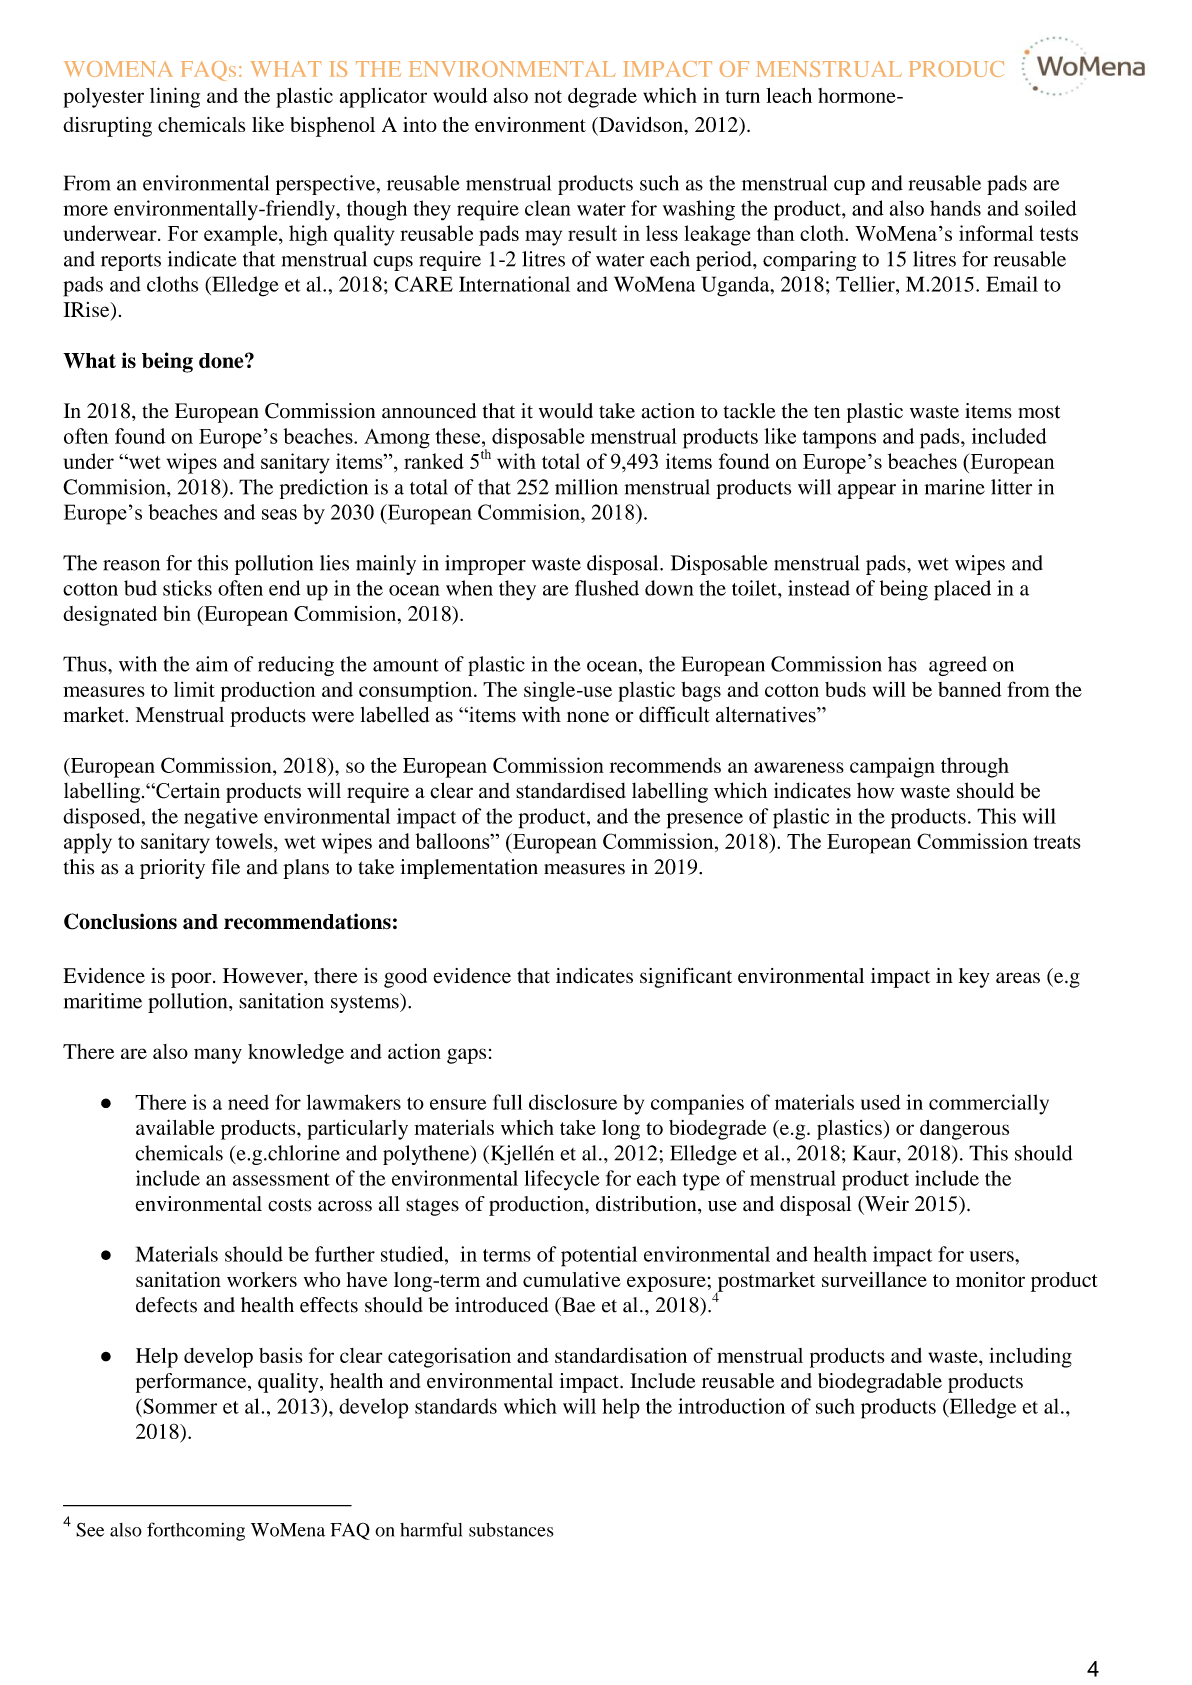 This document has width=1192, height=1685. Describe the element at coordinates (548, 96) in the document. I see `not` at that location.
